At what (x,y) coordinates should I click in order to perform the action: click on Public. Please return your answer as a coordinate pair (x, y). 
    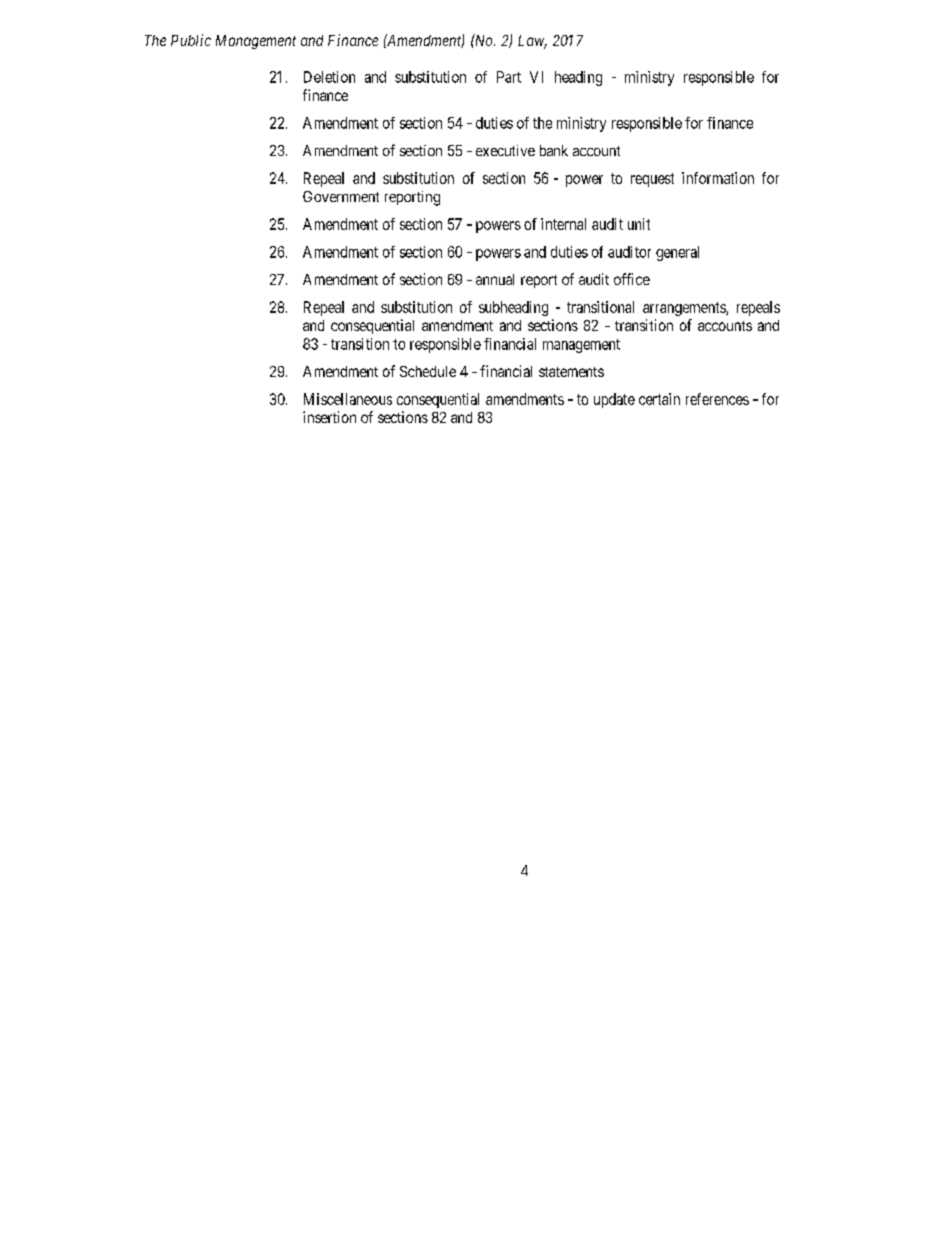
    Looking at the image, I should click on (191, 40).
